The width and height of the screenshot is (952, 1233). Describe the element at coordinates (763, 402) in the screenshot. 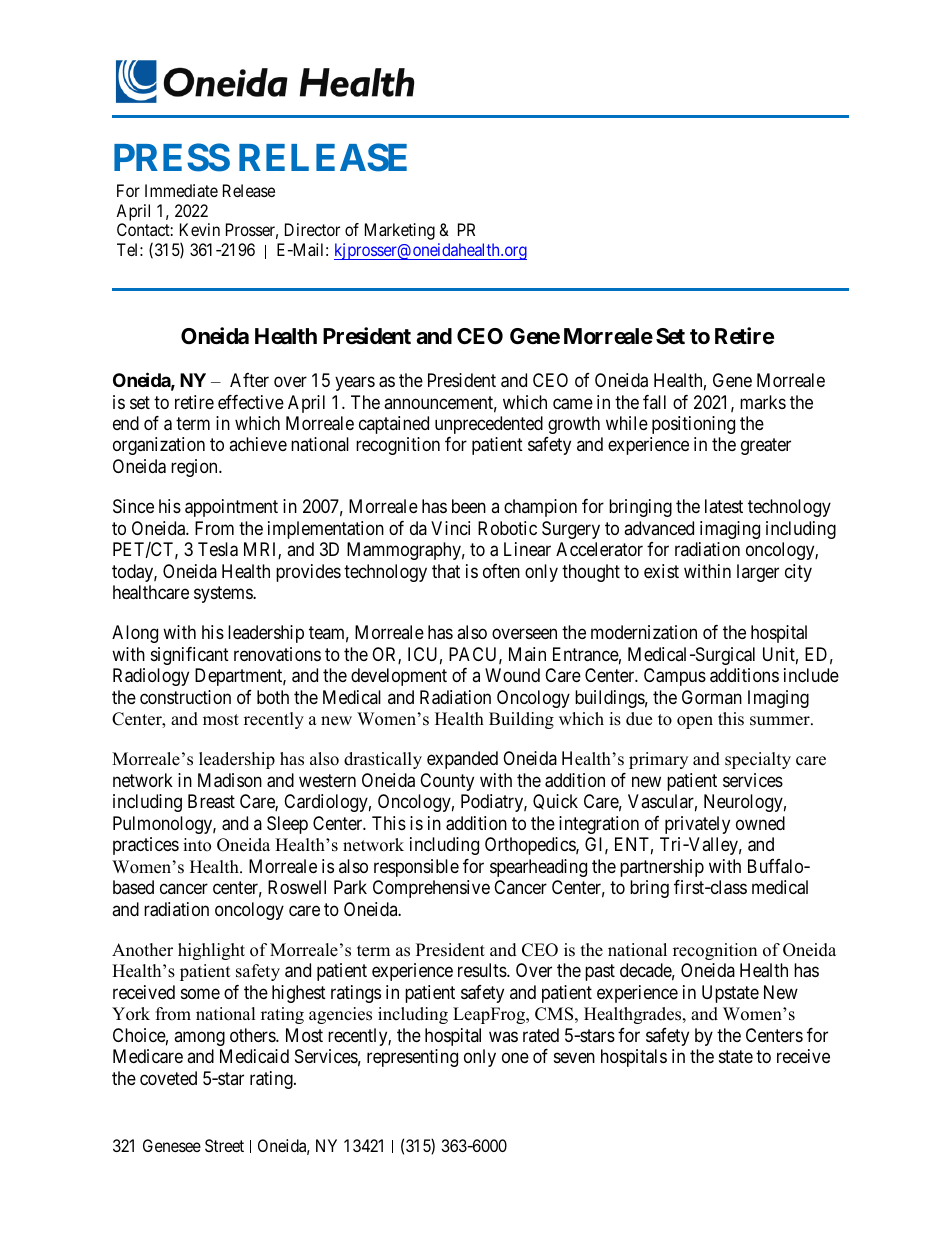

I see `marks` at that location.
